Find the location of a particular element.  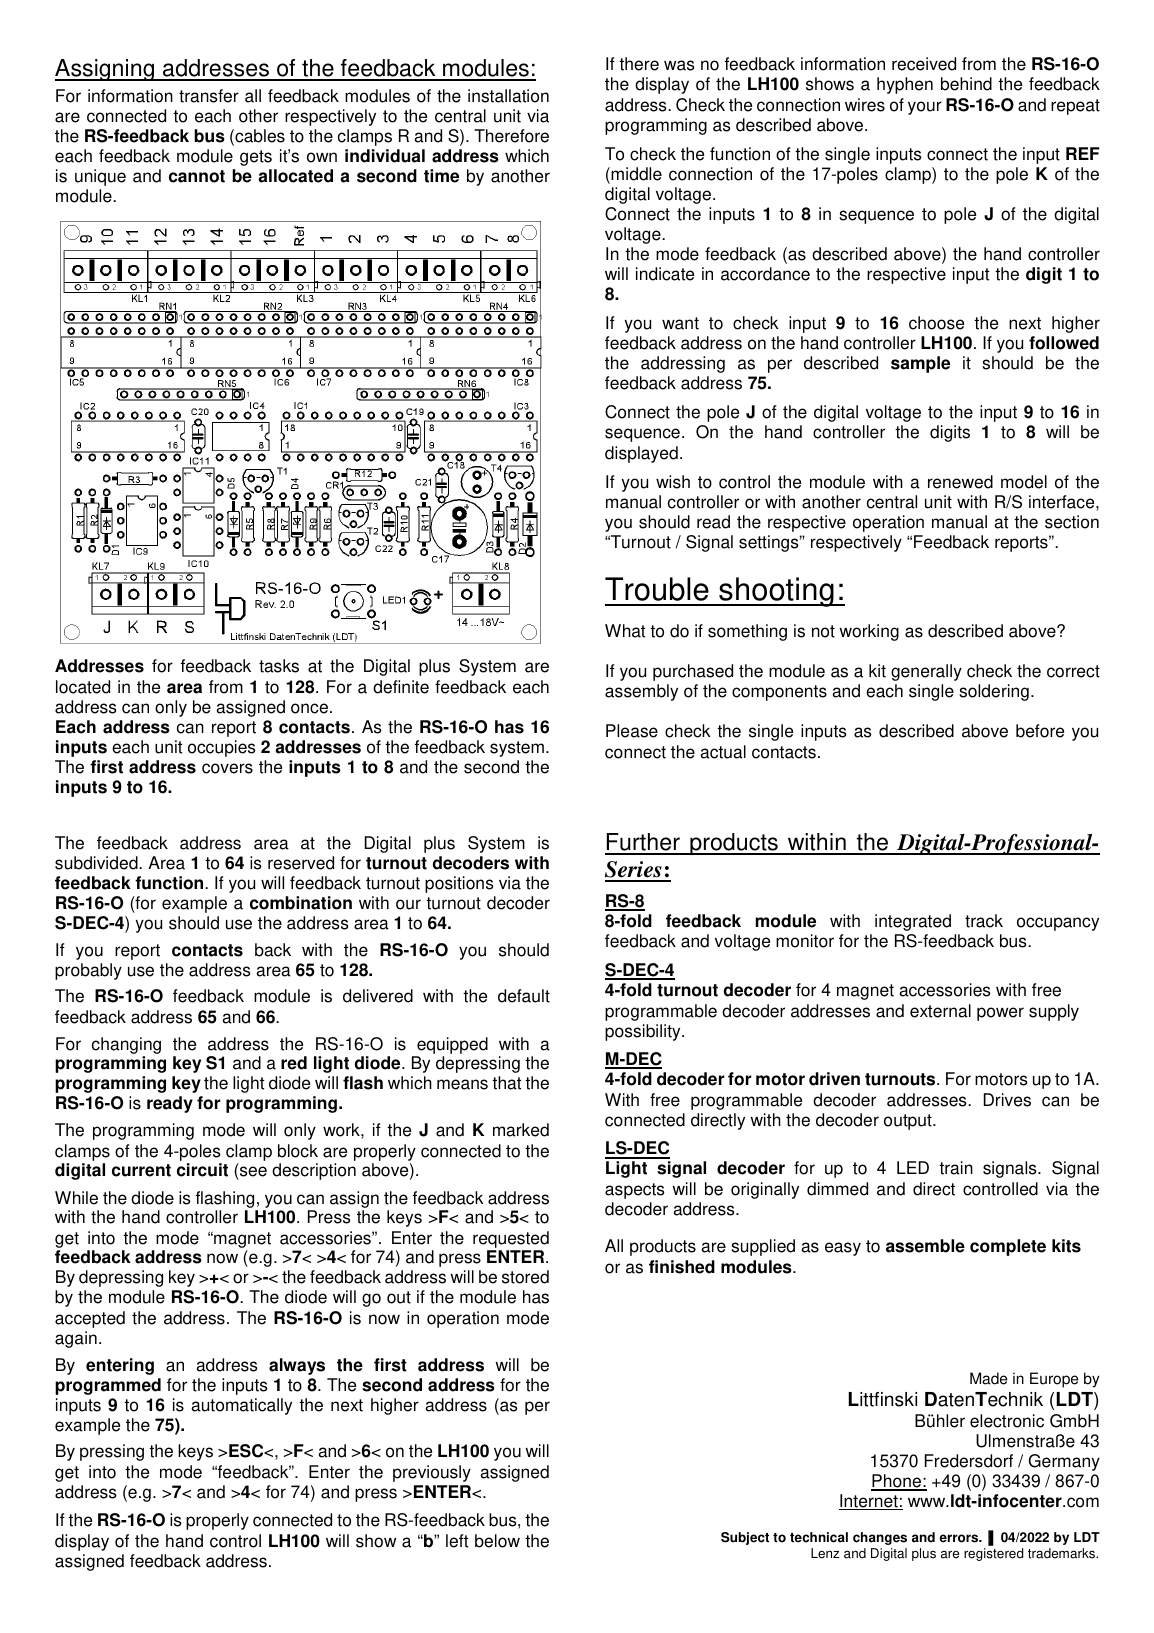

your is located at coordinates (925, 108).
